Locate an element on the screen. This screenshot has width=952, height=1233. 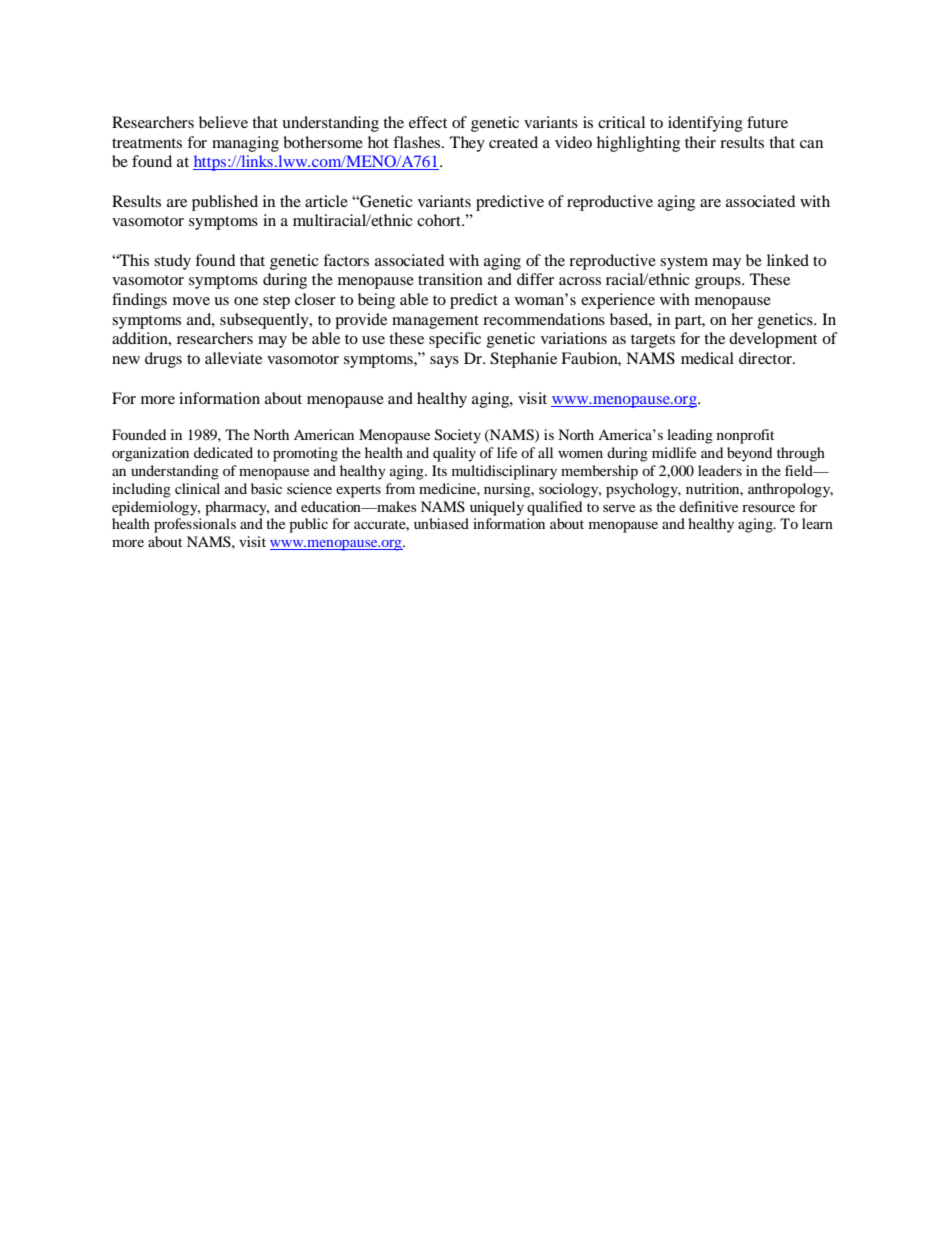
transition is located at coordinates (450, 279).
